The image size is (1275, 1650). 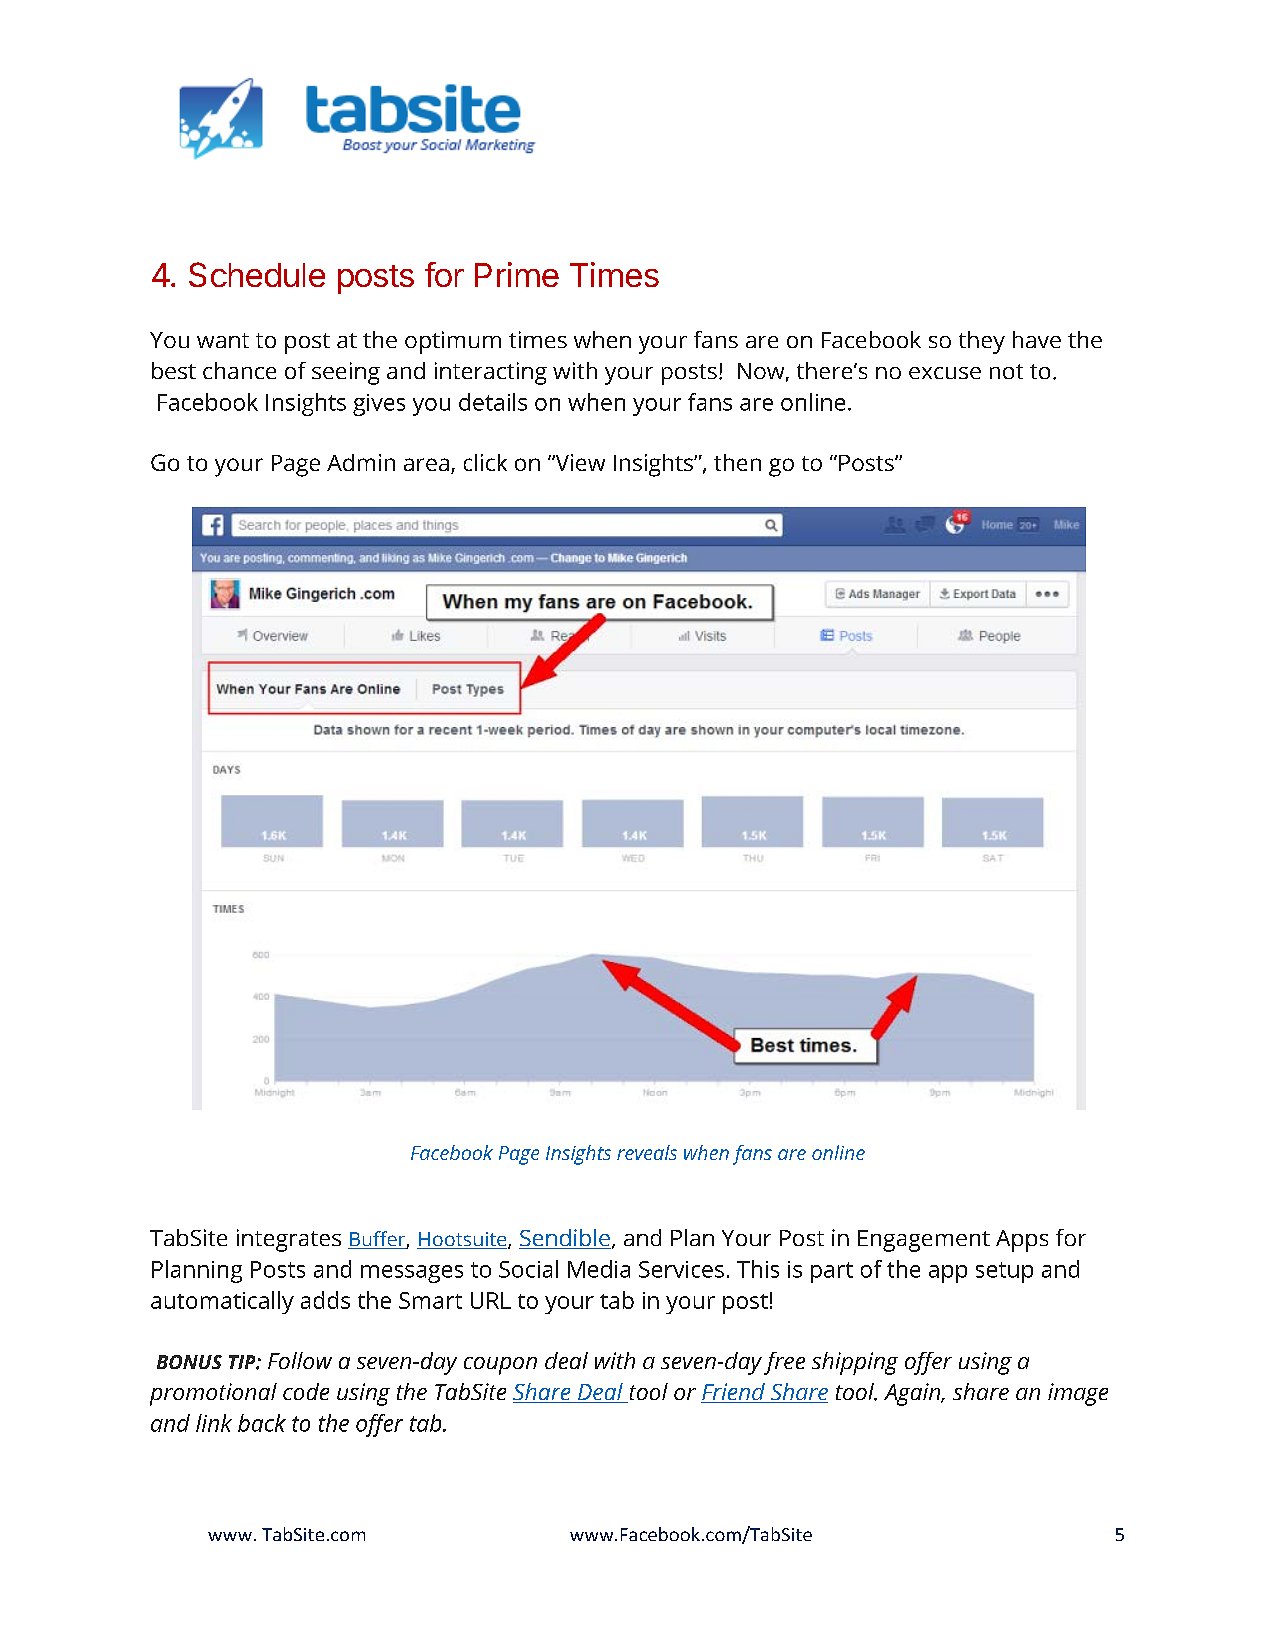 I want to click on they, so click(x=982, y=342).
